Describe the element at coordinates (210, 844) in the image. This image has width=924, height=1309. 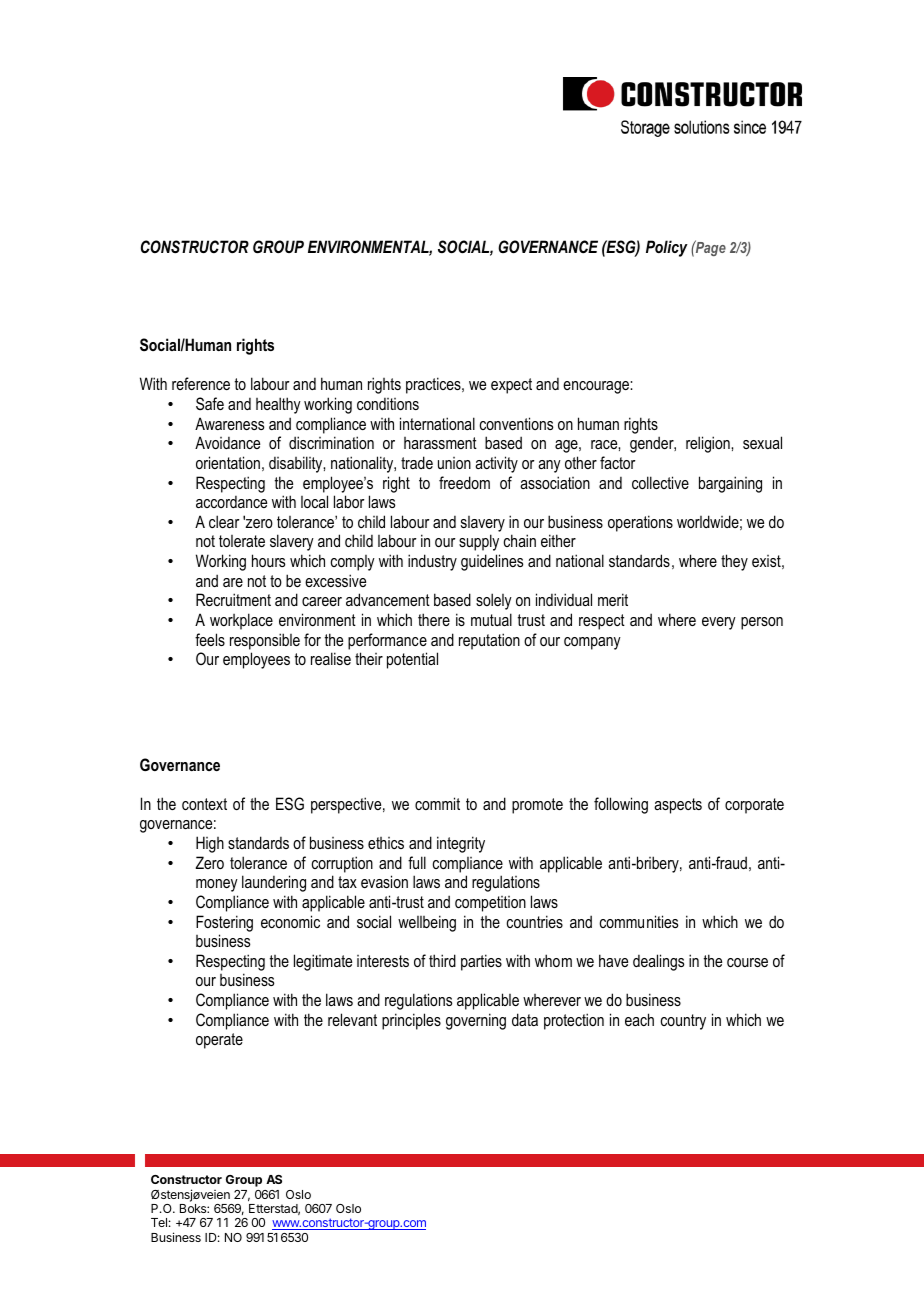
I see `High` at that location.
